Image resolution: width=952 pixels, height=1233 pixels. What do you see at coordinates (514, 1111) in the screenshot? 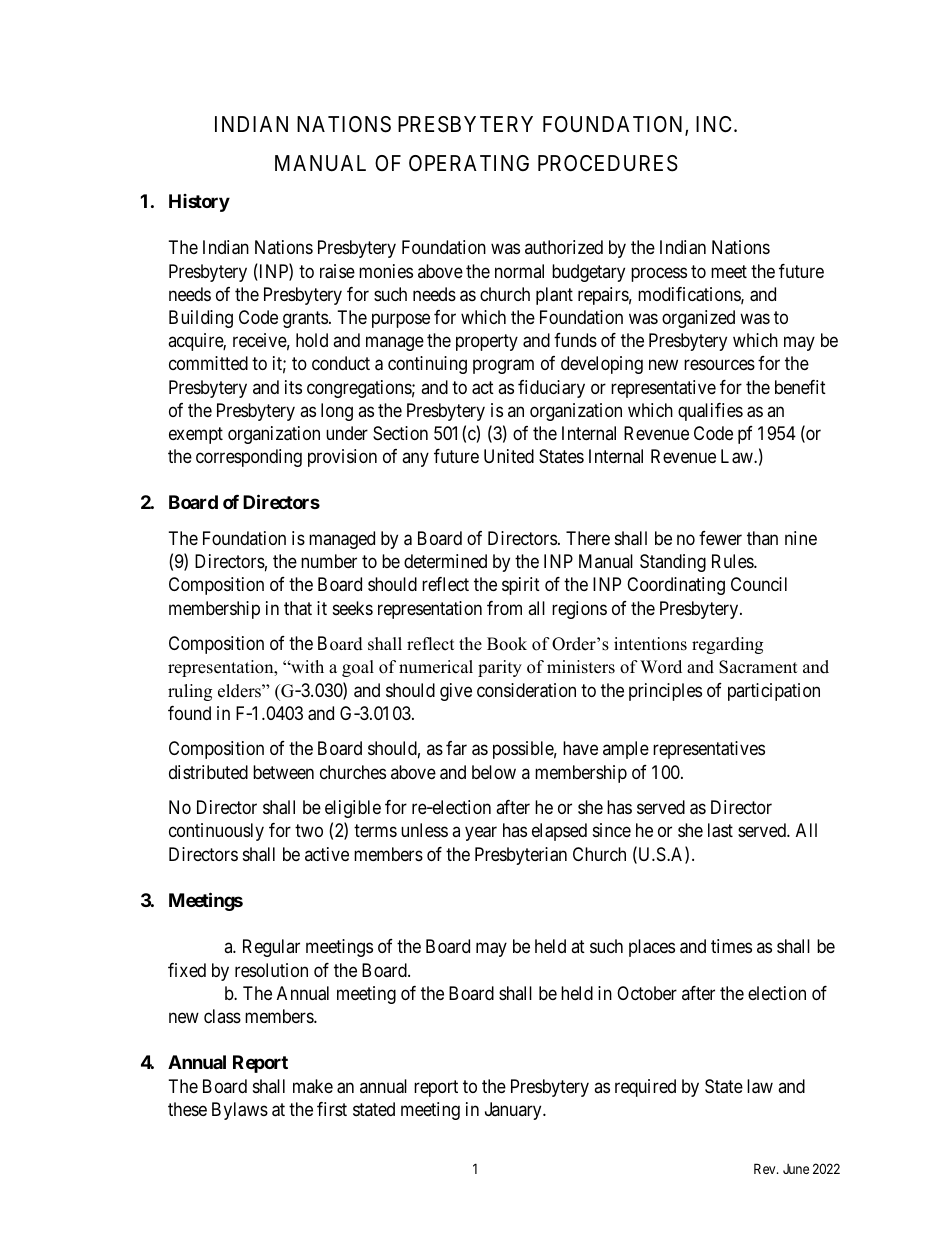
I see `January` at bounding box center [514, 1111].
